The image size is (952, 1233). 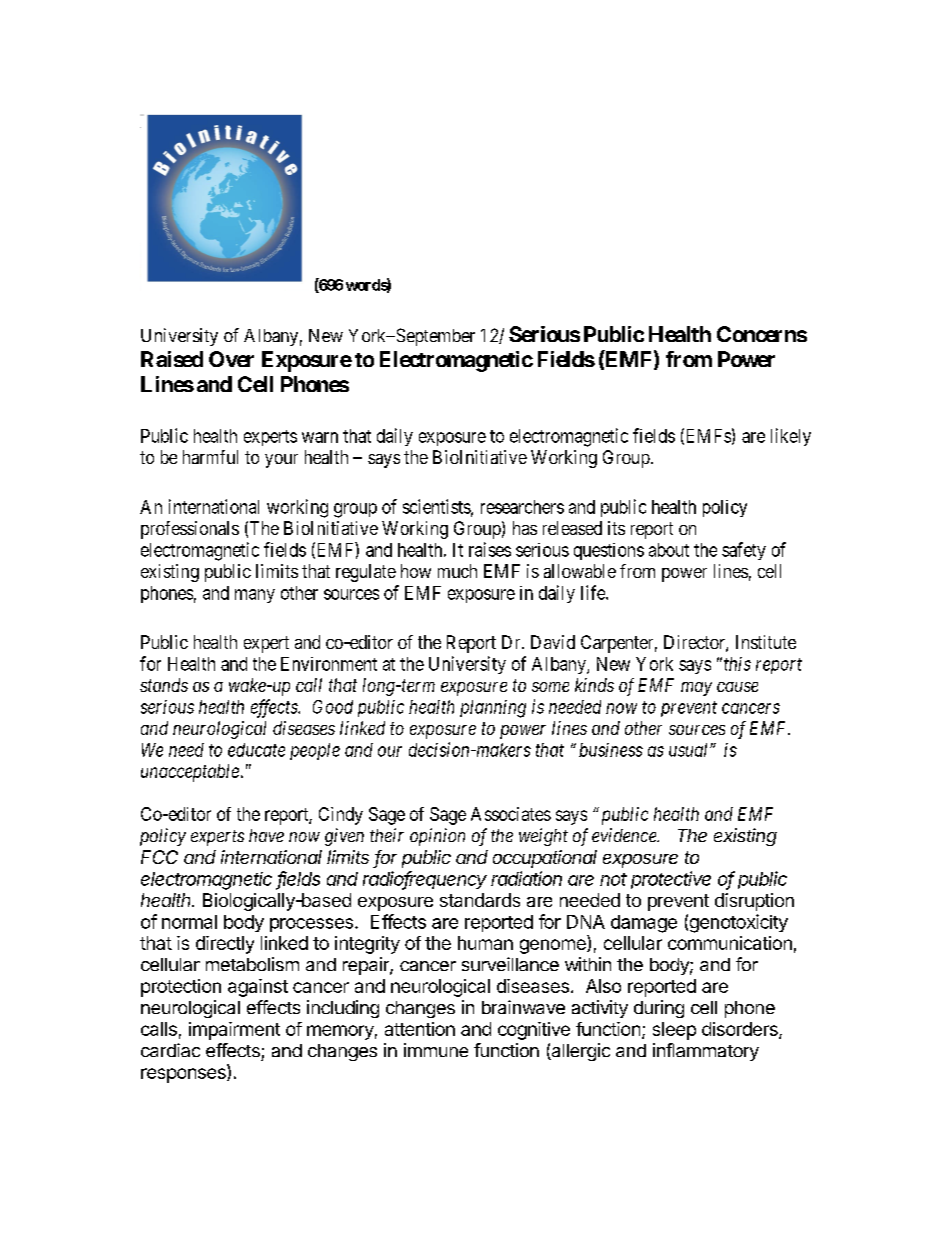 I want to click on Over, so click(x=231, y=359).
